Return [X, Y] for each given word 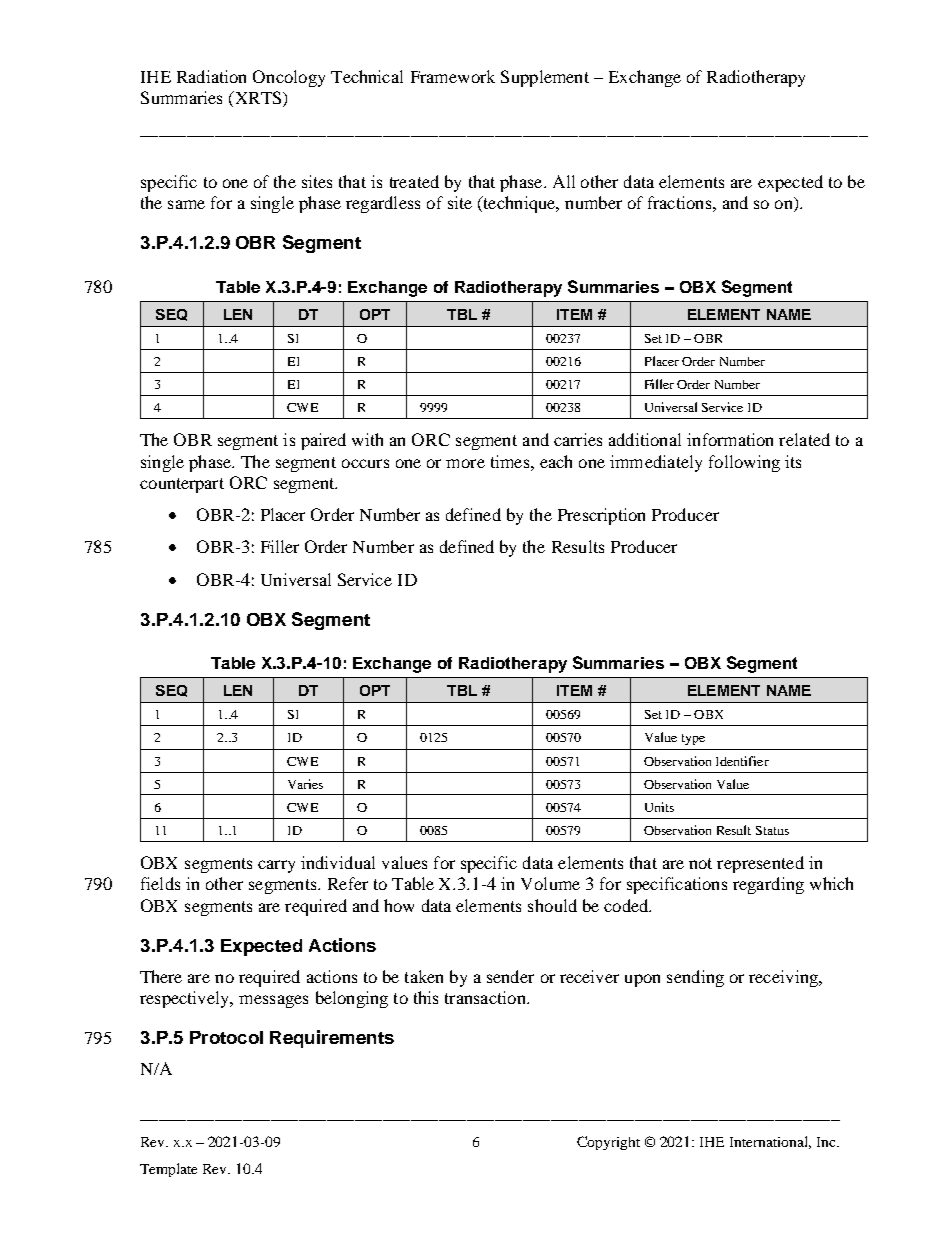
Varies [305, 784]
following [744, 463]
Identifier [742, 761]
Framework [453, 76]
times [511, 461]
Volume [550, 883]
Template [168, 1170]
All [564, 181]
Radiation [211, 76]
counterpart [182, 485]
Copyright [608, 1143]
